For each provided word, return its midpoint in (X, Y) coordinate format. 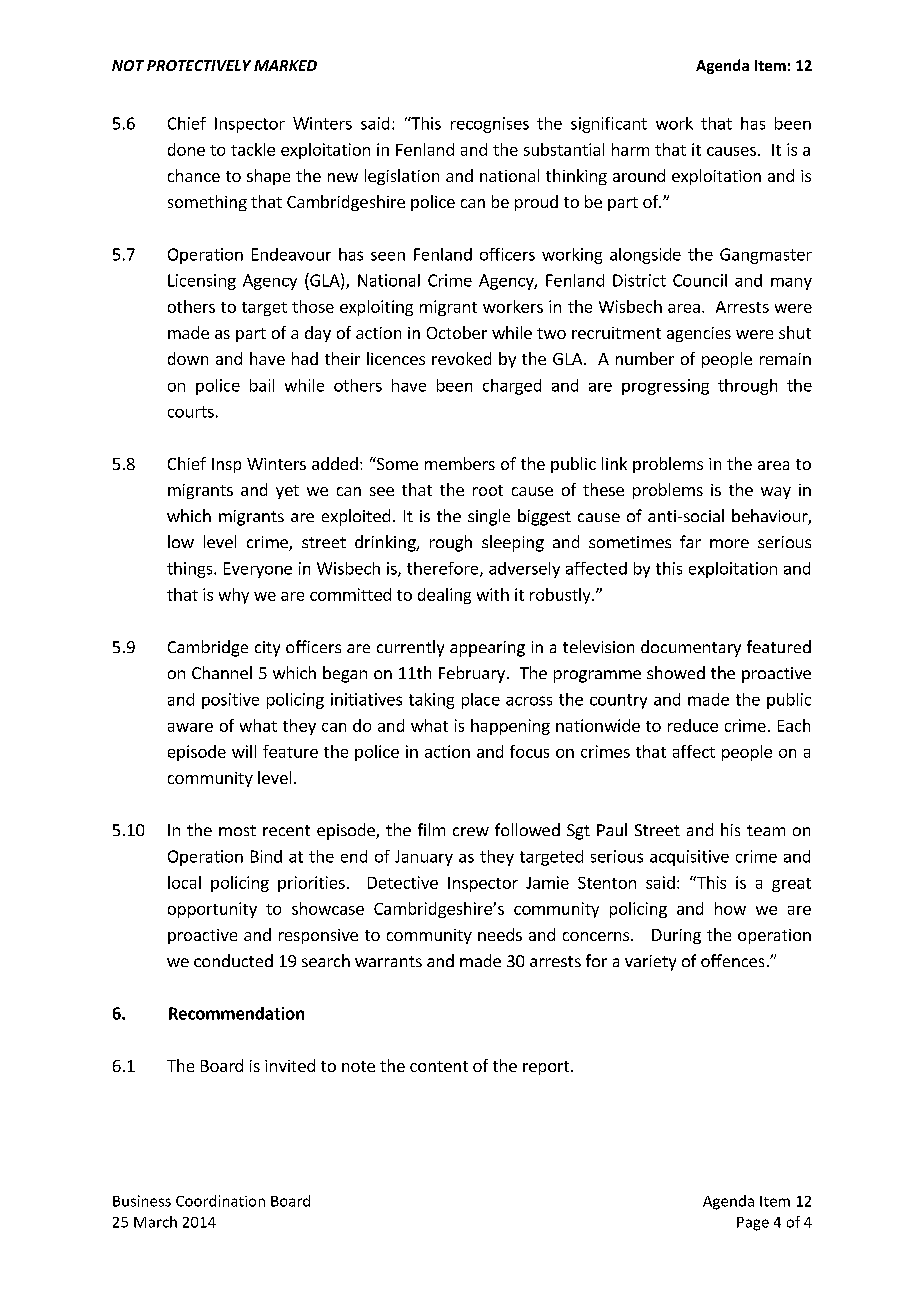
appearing (487, 649)
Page (753, 1224)
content (439, 1066)
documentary (691, 648)
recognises (490, 125)
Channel (222, 672)
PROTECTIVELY (199, 65)
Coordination (220, 1201)
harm (630, 149)
